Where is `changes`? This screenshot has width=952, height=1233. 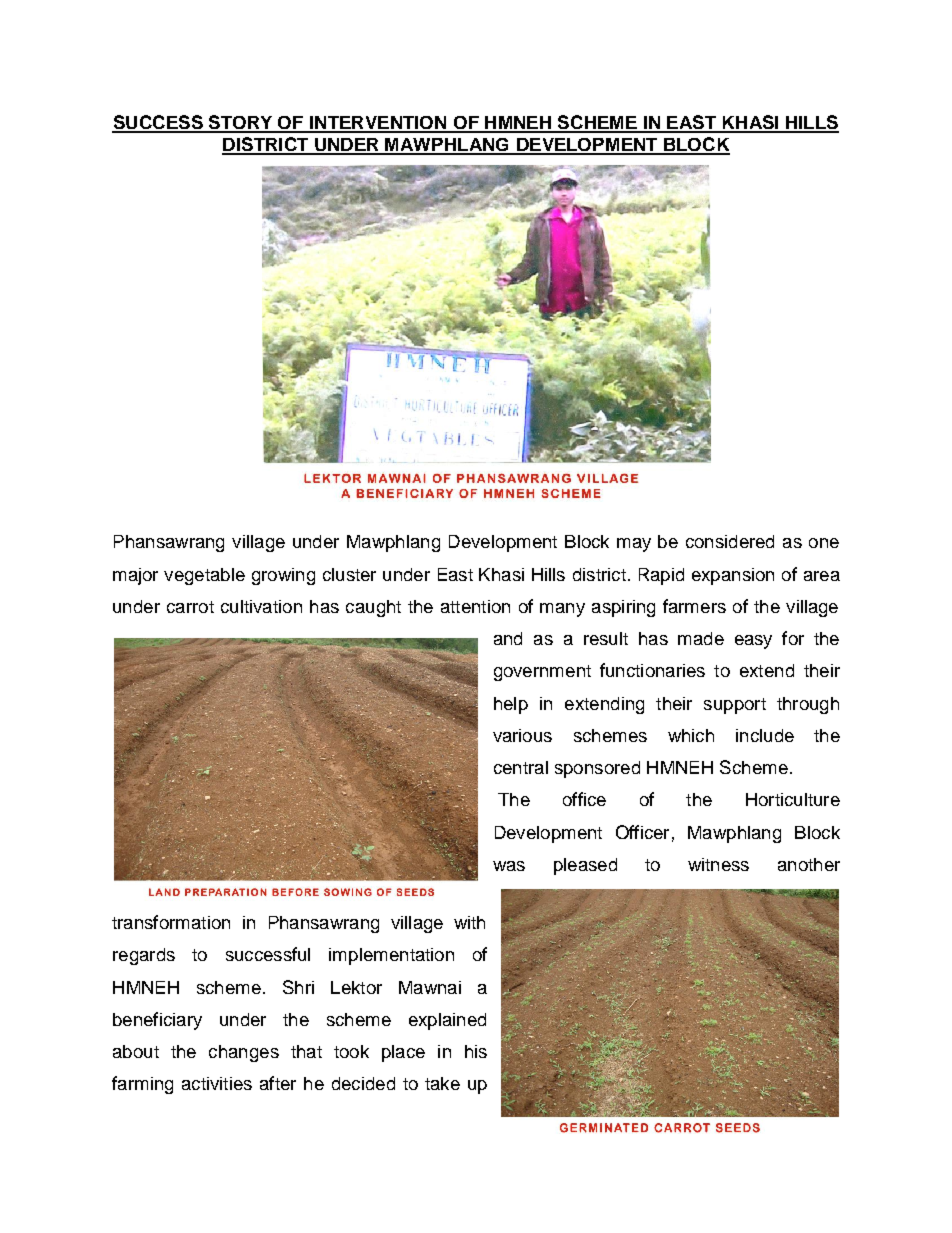 changes is located at coordinates (244, 1053).
